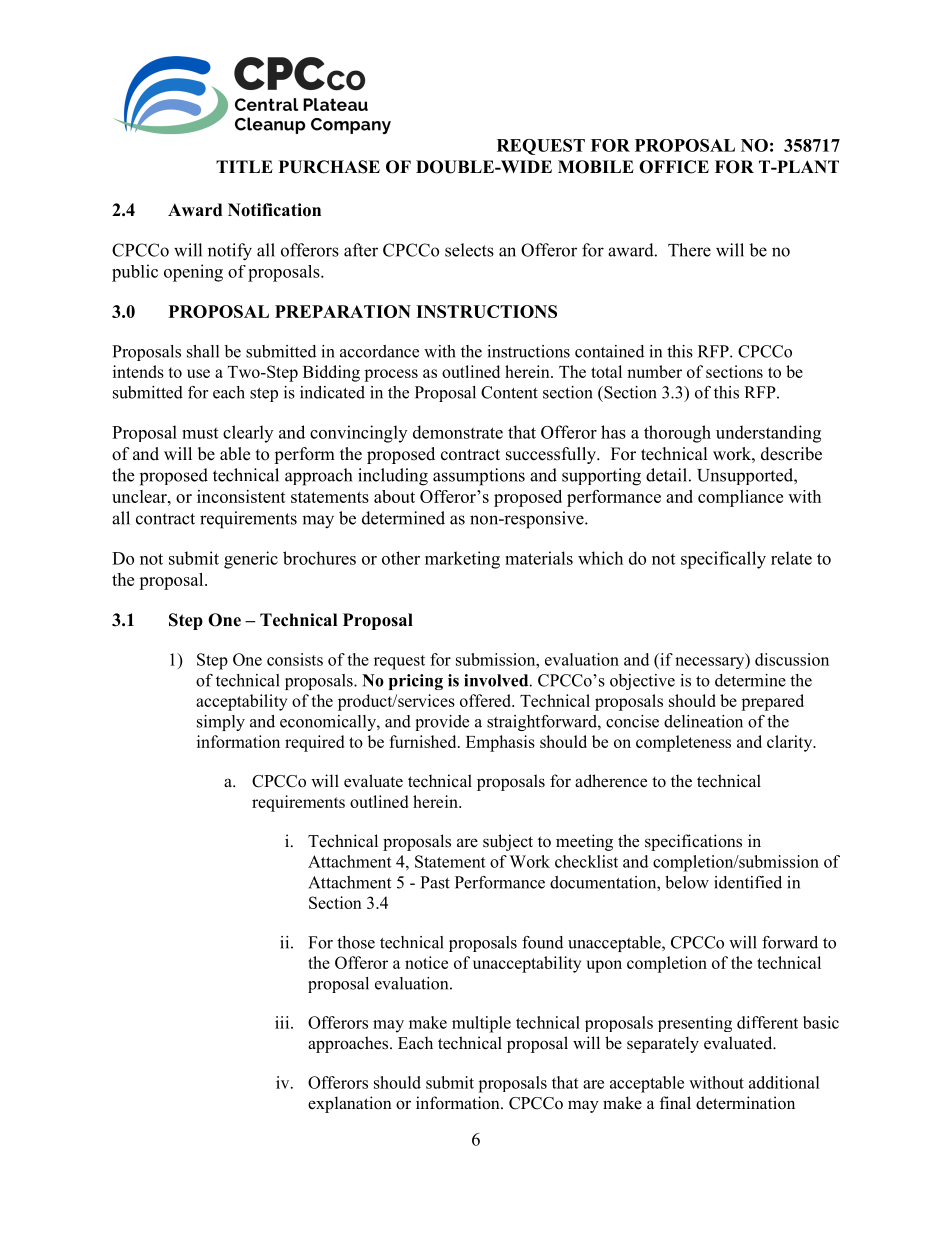 Image resolution: width=952 pixels, height=1233 pixels. I want to click on specifically, so click(723, 560).
